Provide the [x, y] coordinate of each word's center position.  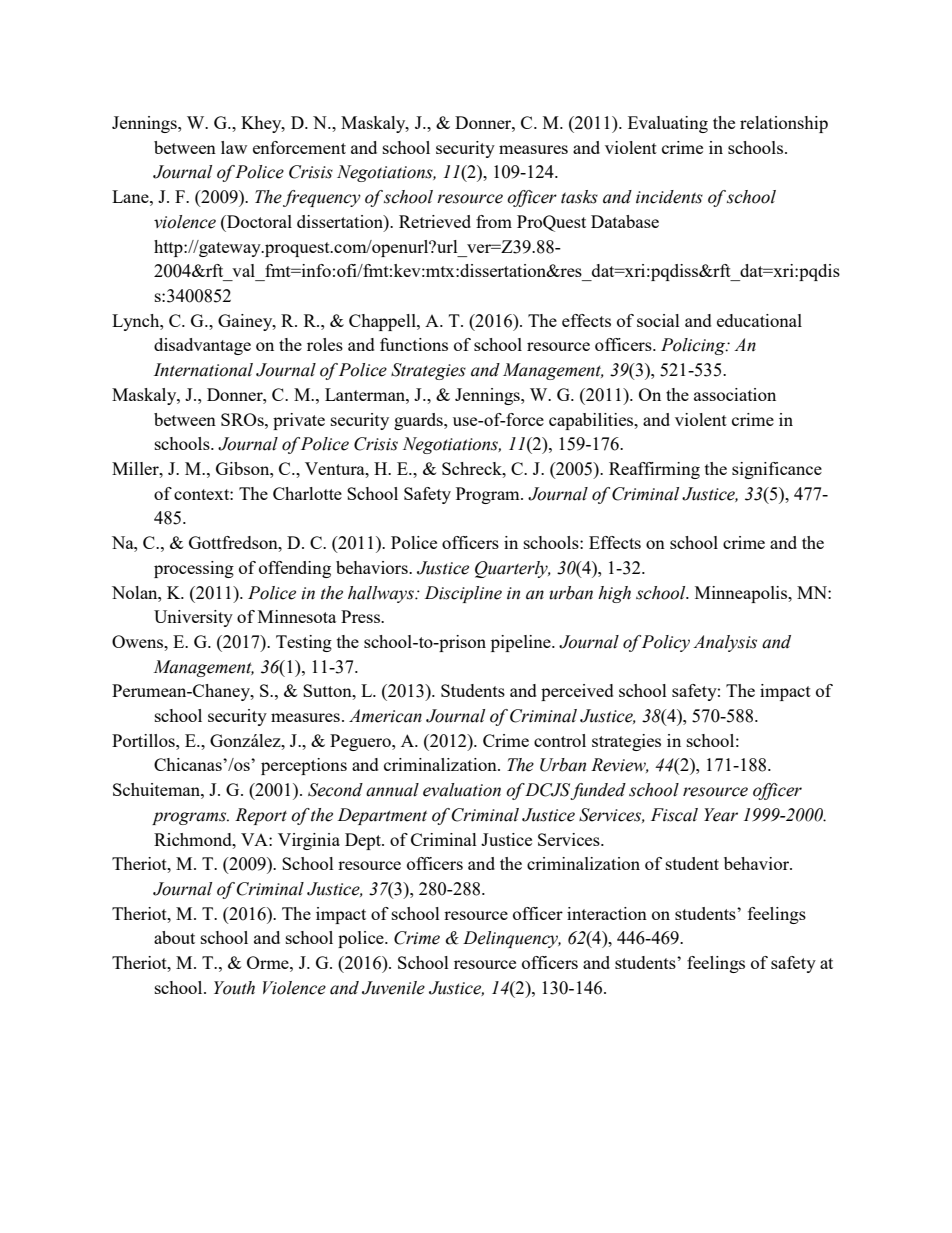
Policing [694, 346]
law [234, 147]
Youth [234, 988]
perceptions [304, 766]
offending [295, 569]
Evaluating [668, 124]
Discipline [463, 594]
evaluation [462, 790]
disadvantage [202, 346]
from [494, 221]
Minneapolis [742, 594]
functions [414, 344]
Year [721, 815]
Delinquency [512, 939]
